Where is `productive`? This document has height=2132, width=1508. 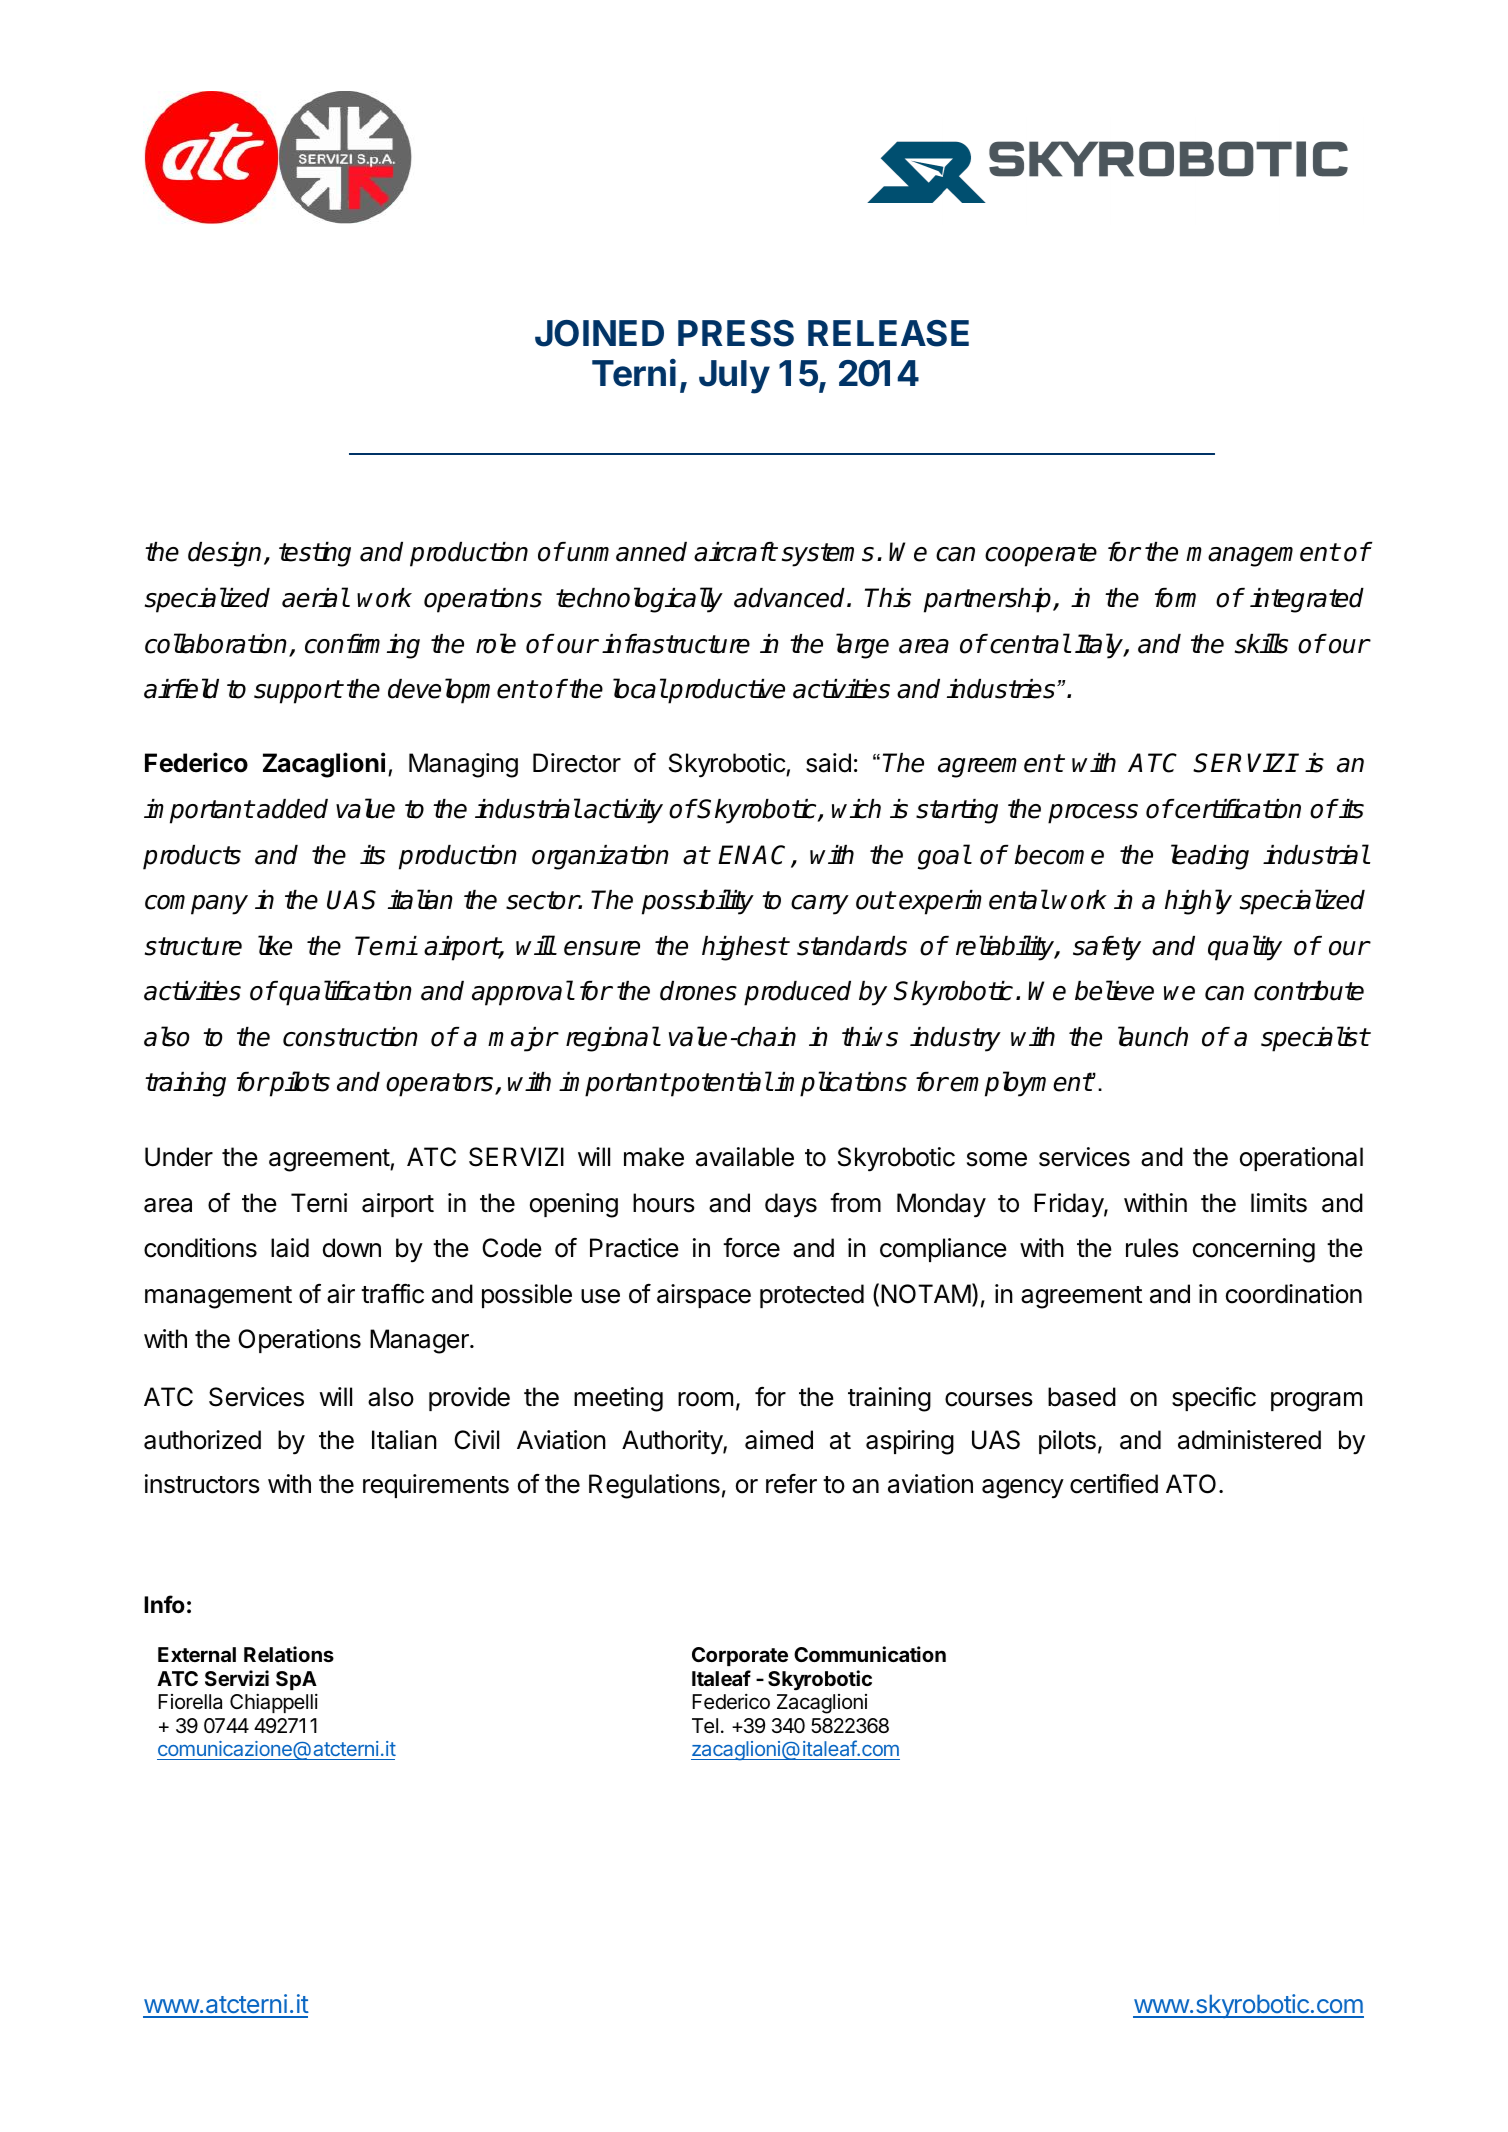
productive is located at coordinates (726, 691).
